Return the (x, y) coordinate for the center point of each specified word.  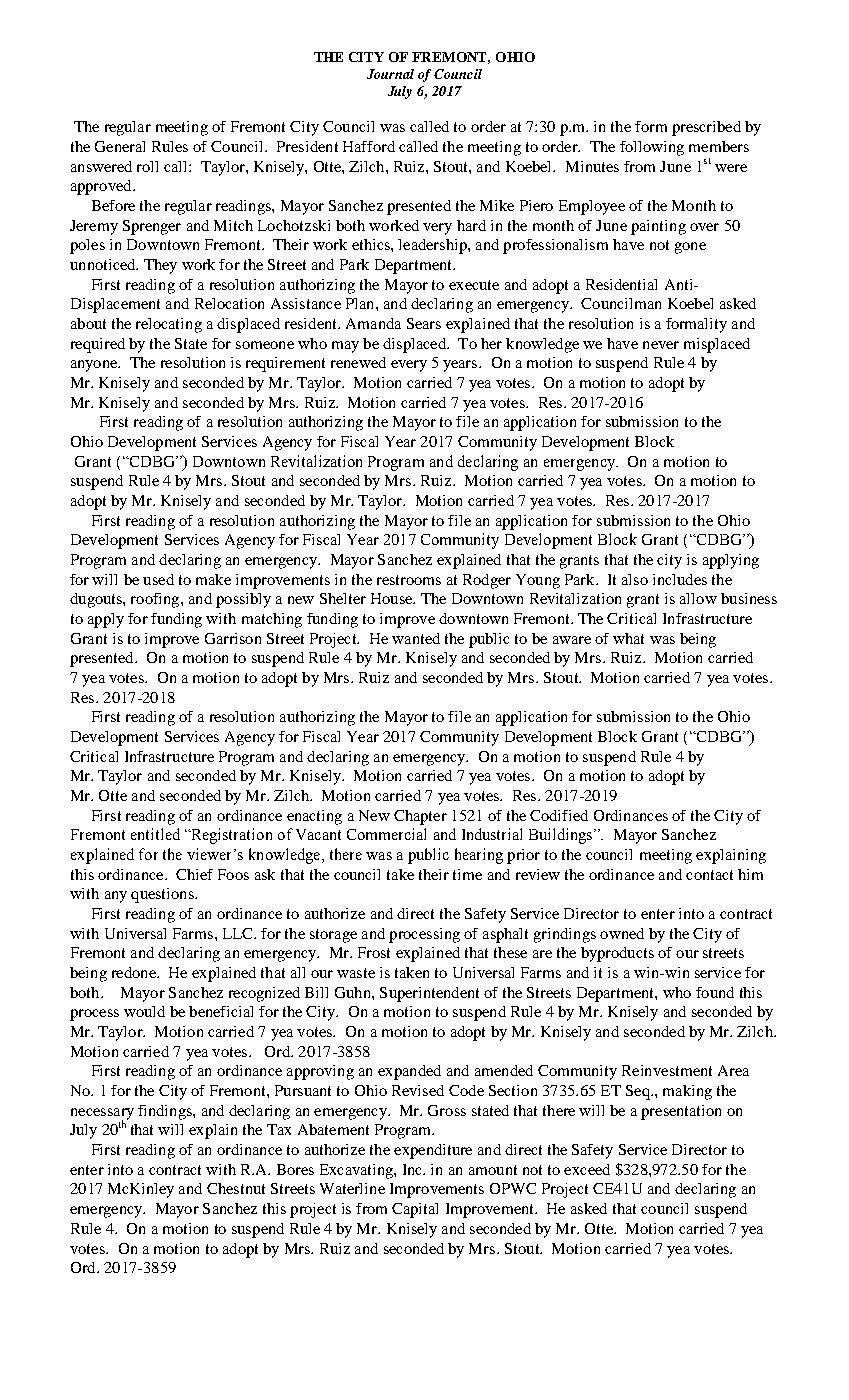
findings (166, 1112)
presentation (681, 1112)
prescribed (706, 128)
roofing (156, 600)
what (628, 638)
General (120, 146)
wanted (416, 638)
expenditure (433, 1151)
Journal (390, 74)
